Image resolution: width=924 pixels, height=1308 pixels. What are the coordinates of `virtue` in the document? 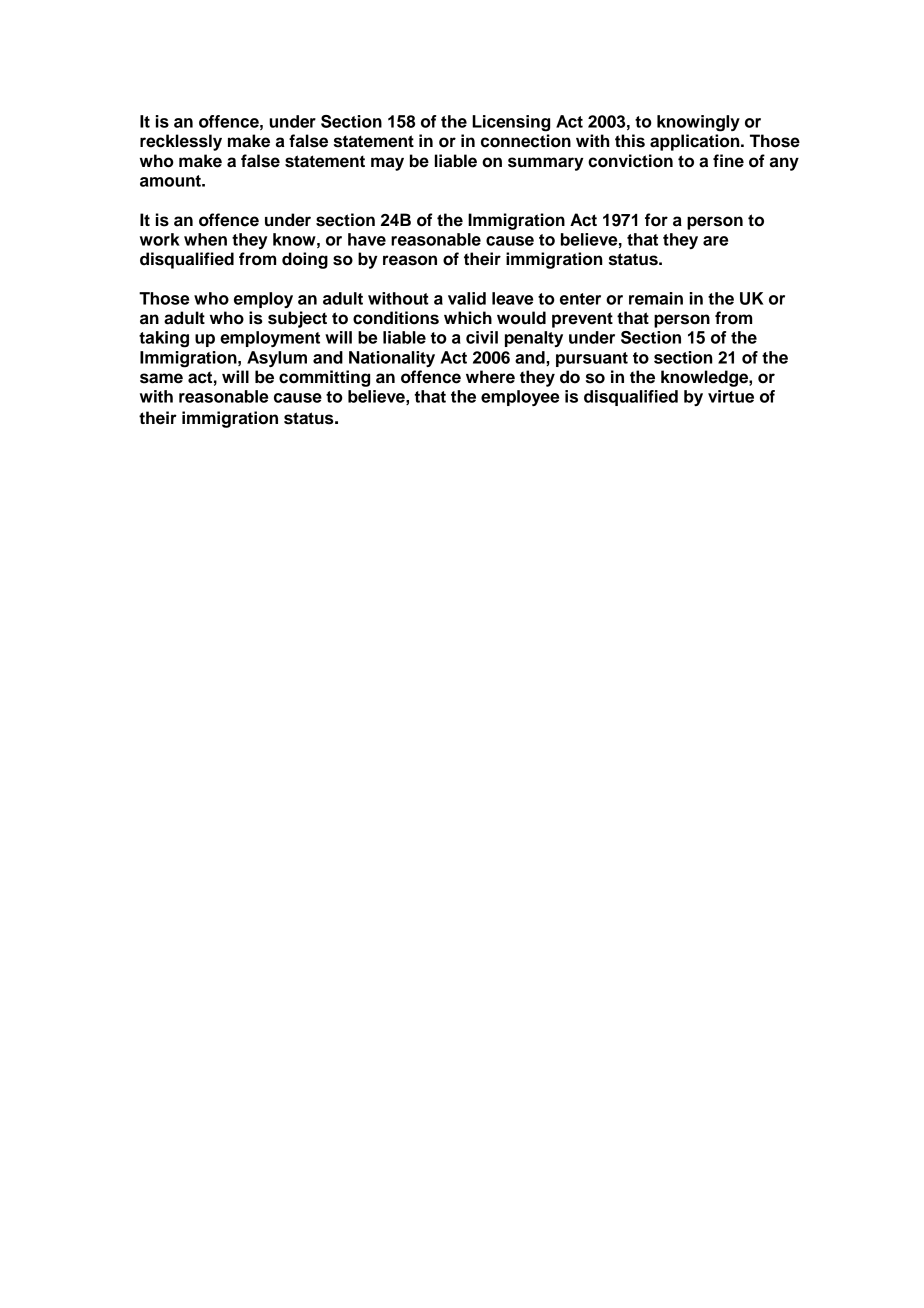 It's located at (731, 396).
